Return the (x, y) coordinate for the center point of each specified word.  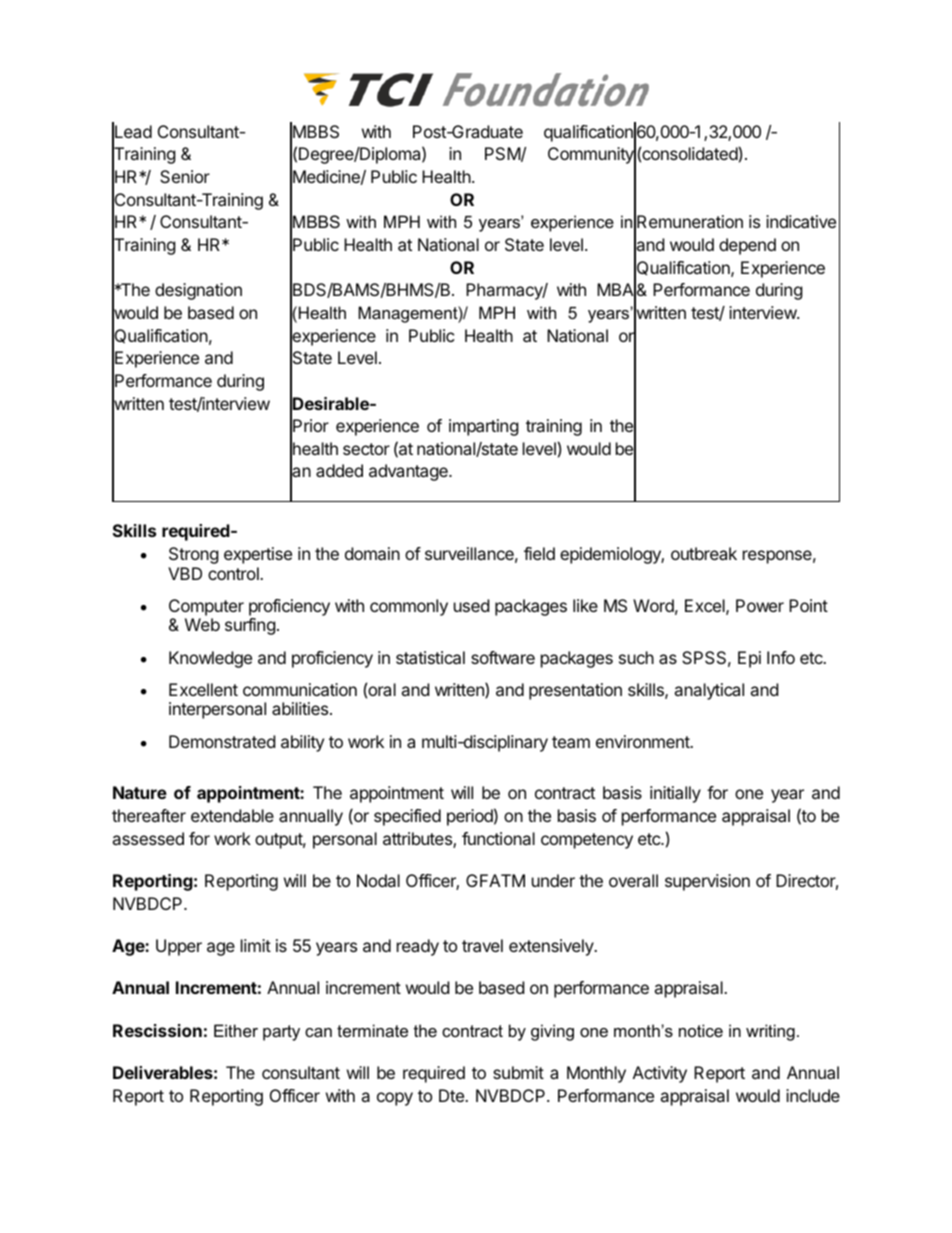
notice (701, 1030)
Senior (185, 176)
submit (518, 1072)
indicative (801, 221)
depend (747, 246)
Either (236, 1030)
